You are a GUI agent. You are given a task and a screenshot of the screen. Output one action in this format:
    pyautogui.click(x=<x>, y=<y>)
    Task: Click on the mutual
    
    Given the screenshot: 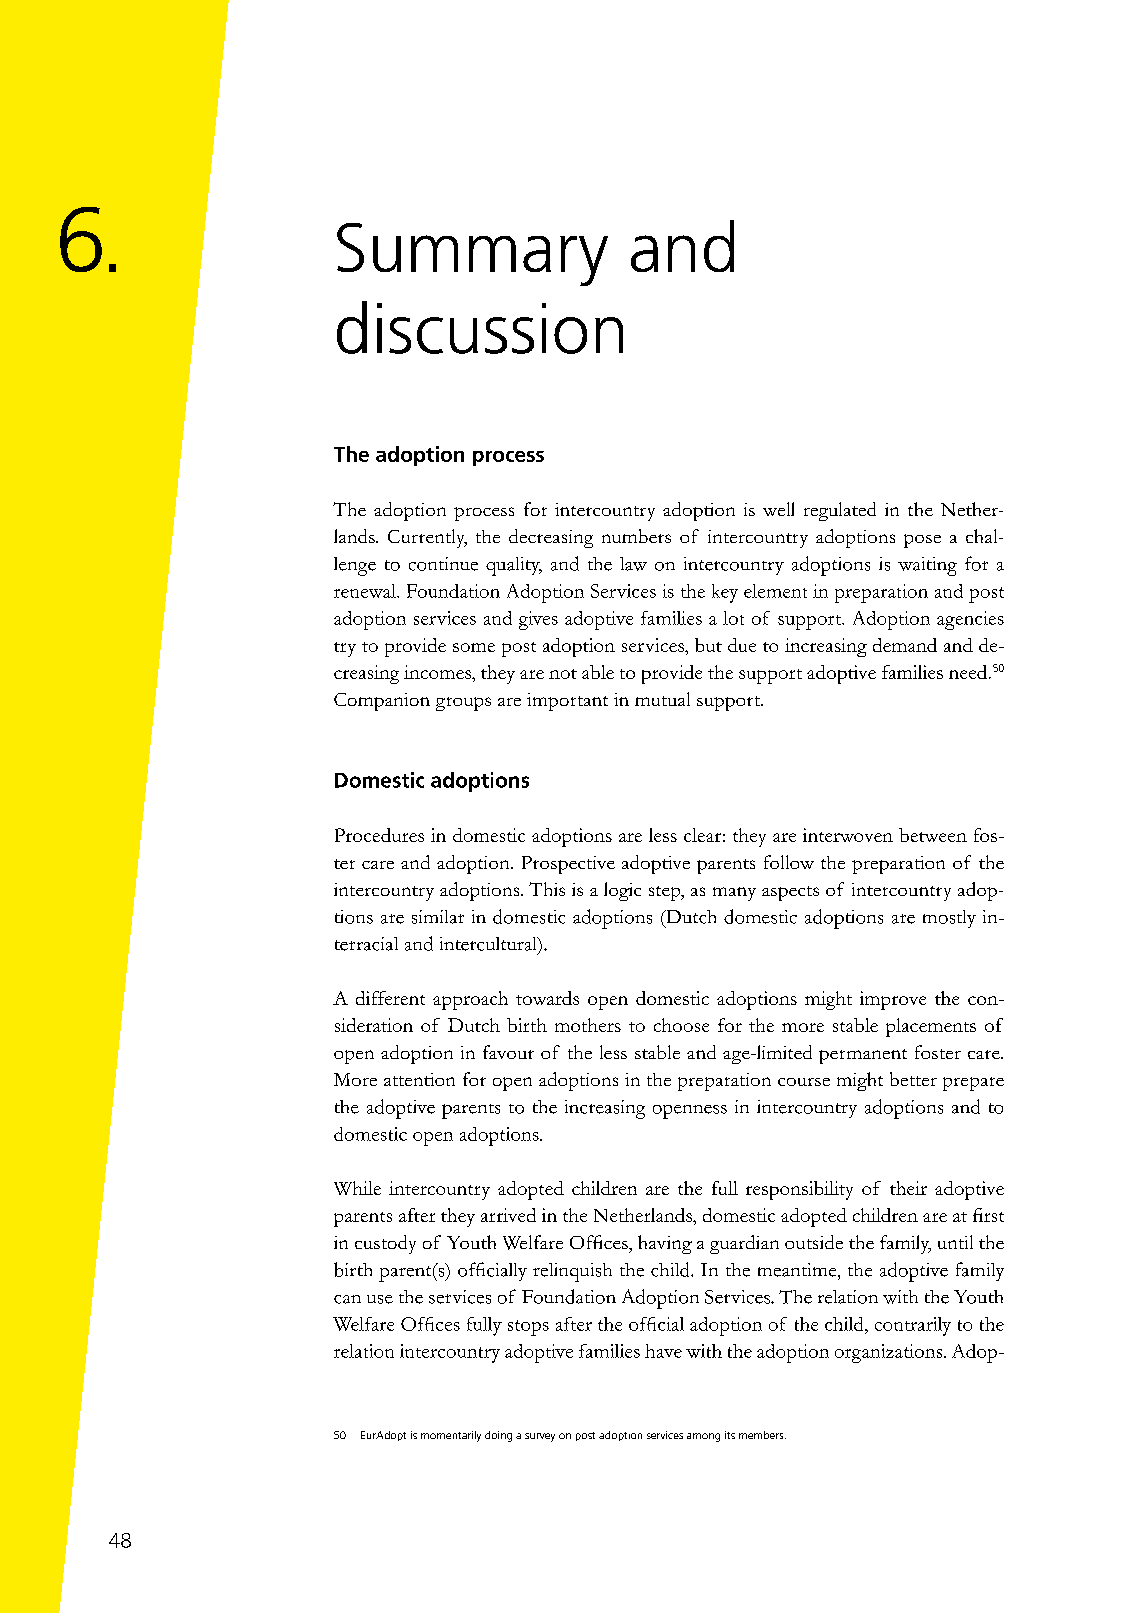 What is the action you would take?
    pyautogui.click(x=662, y=699)
